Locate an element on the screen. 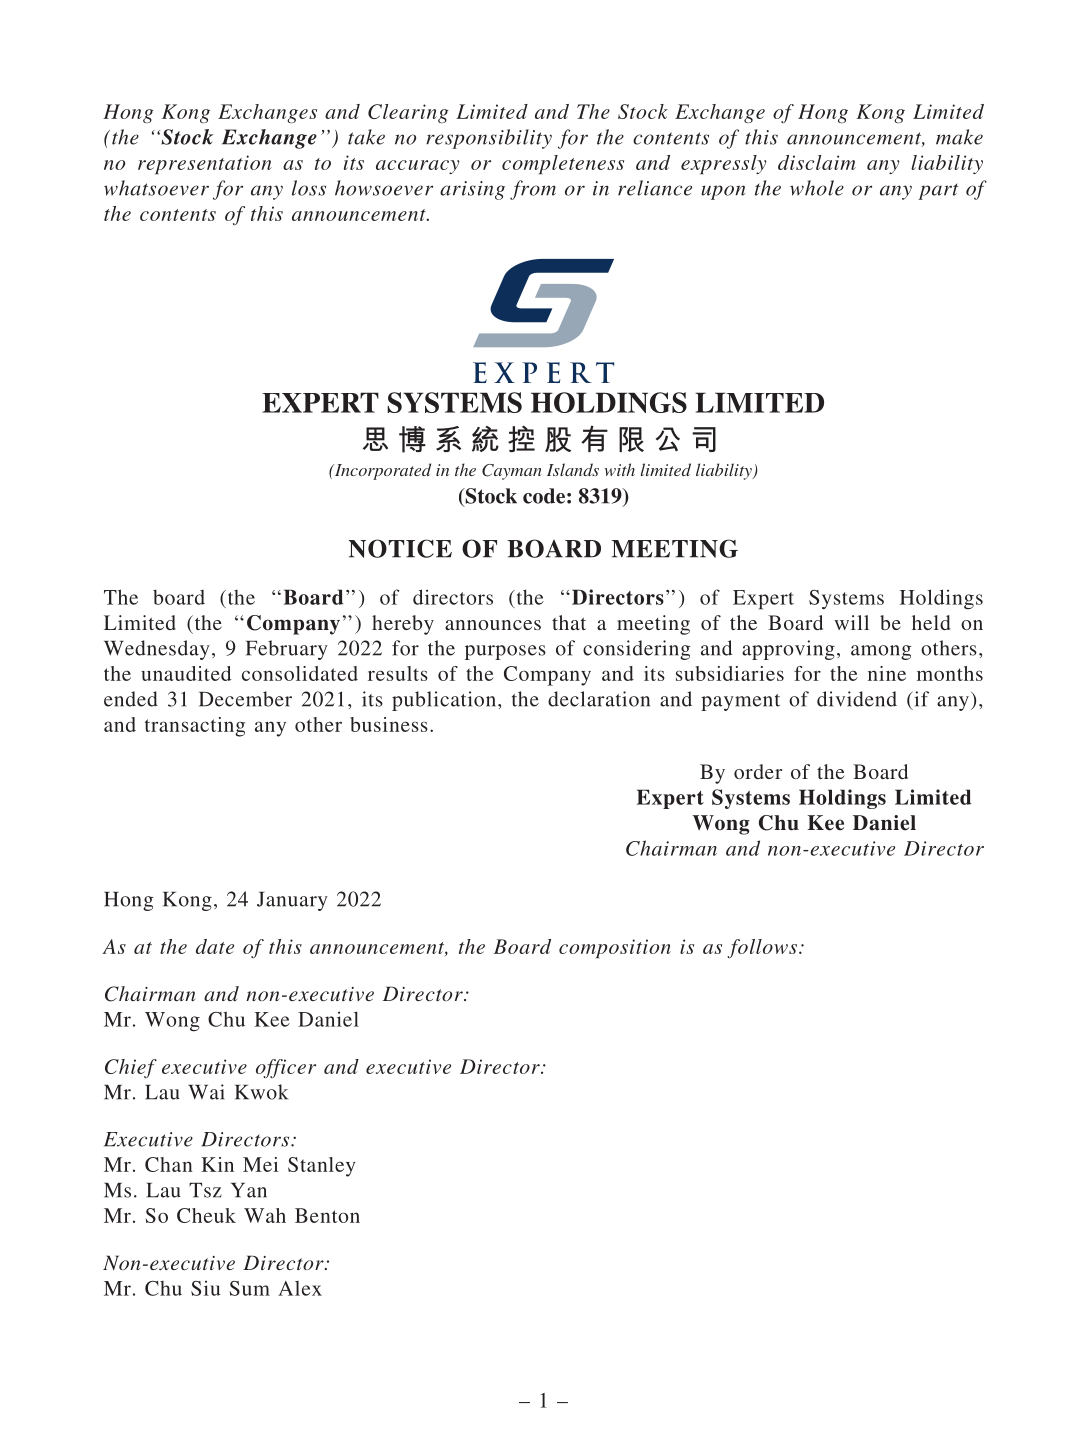 Image resolution: width=1087 pixels, height=1449 pixels. will is located at coordinates (851, 622).
